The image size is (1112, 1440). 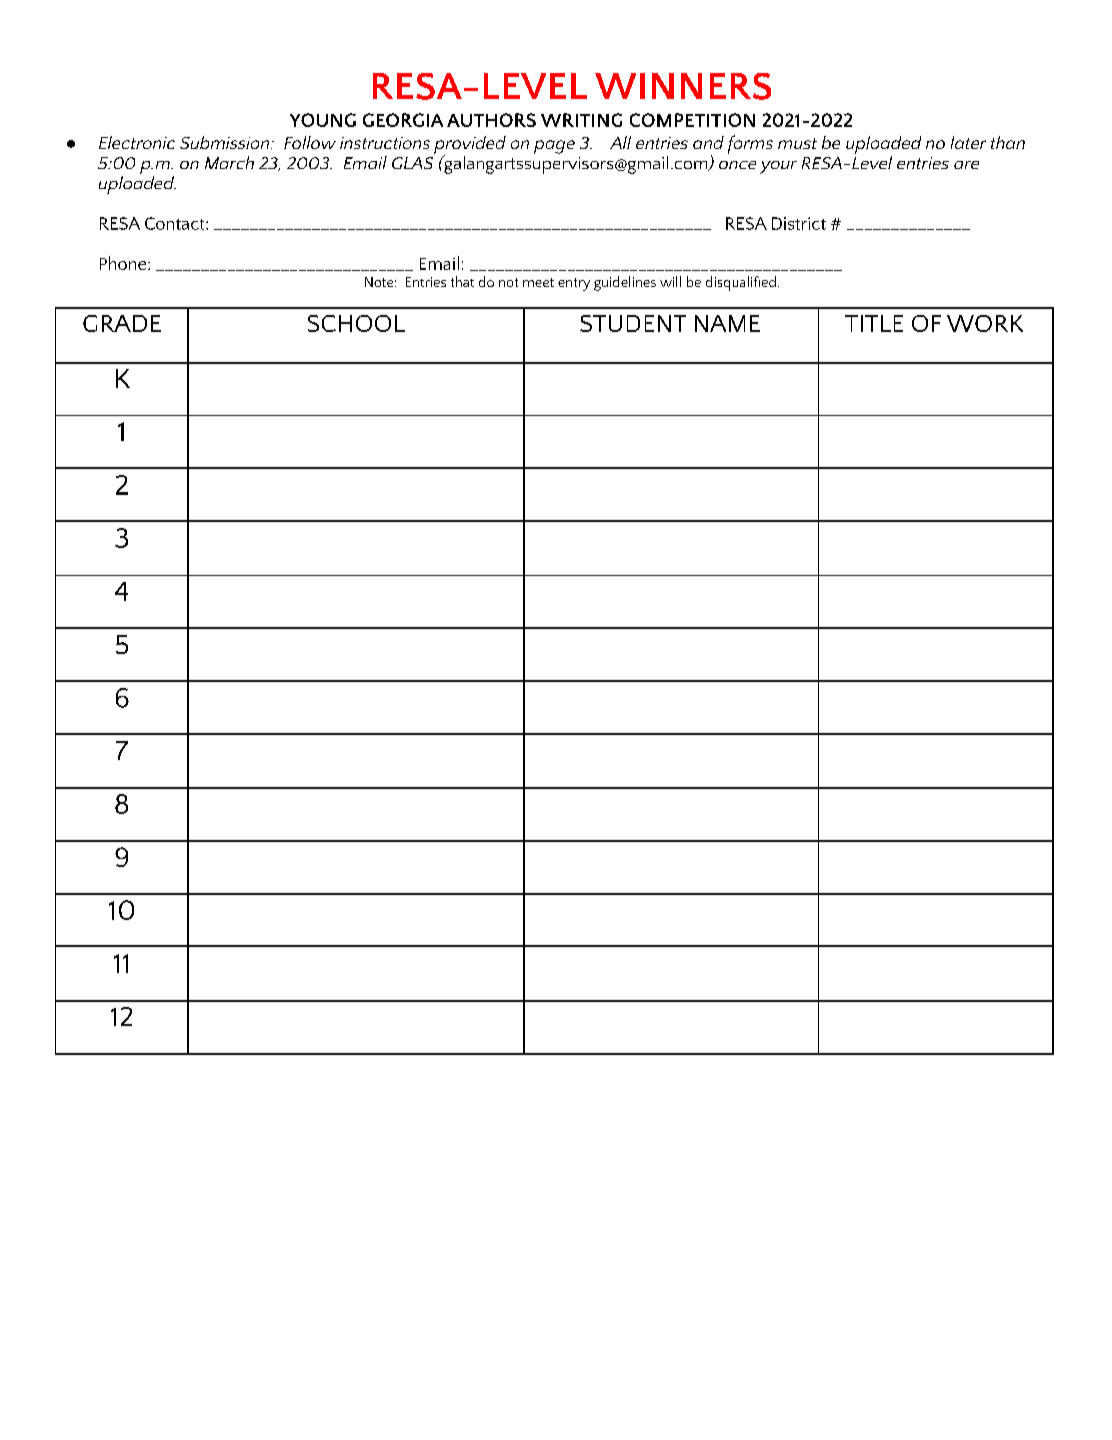 I want to click on YOUNG, so click(x=323, y=120).
